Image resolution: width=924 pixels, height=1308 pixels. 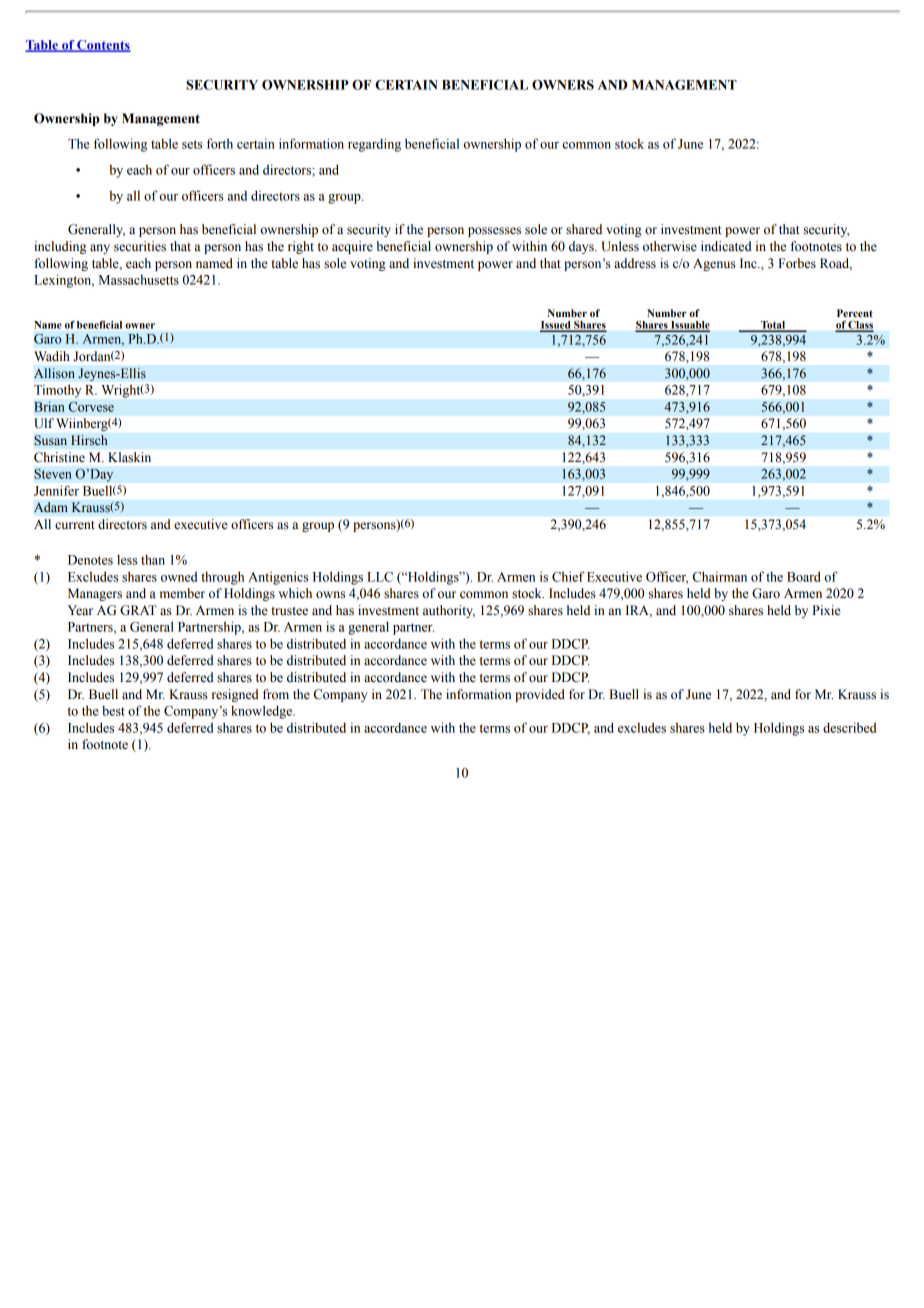 What do you see at coordinates (773, 326) in the document?
I see `Total` at bounding box center [773, 326].
